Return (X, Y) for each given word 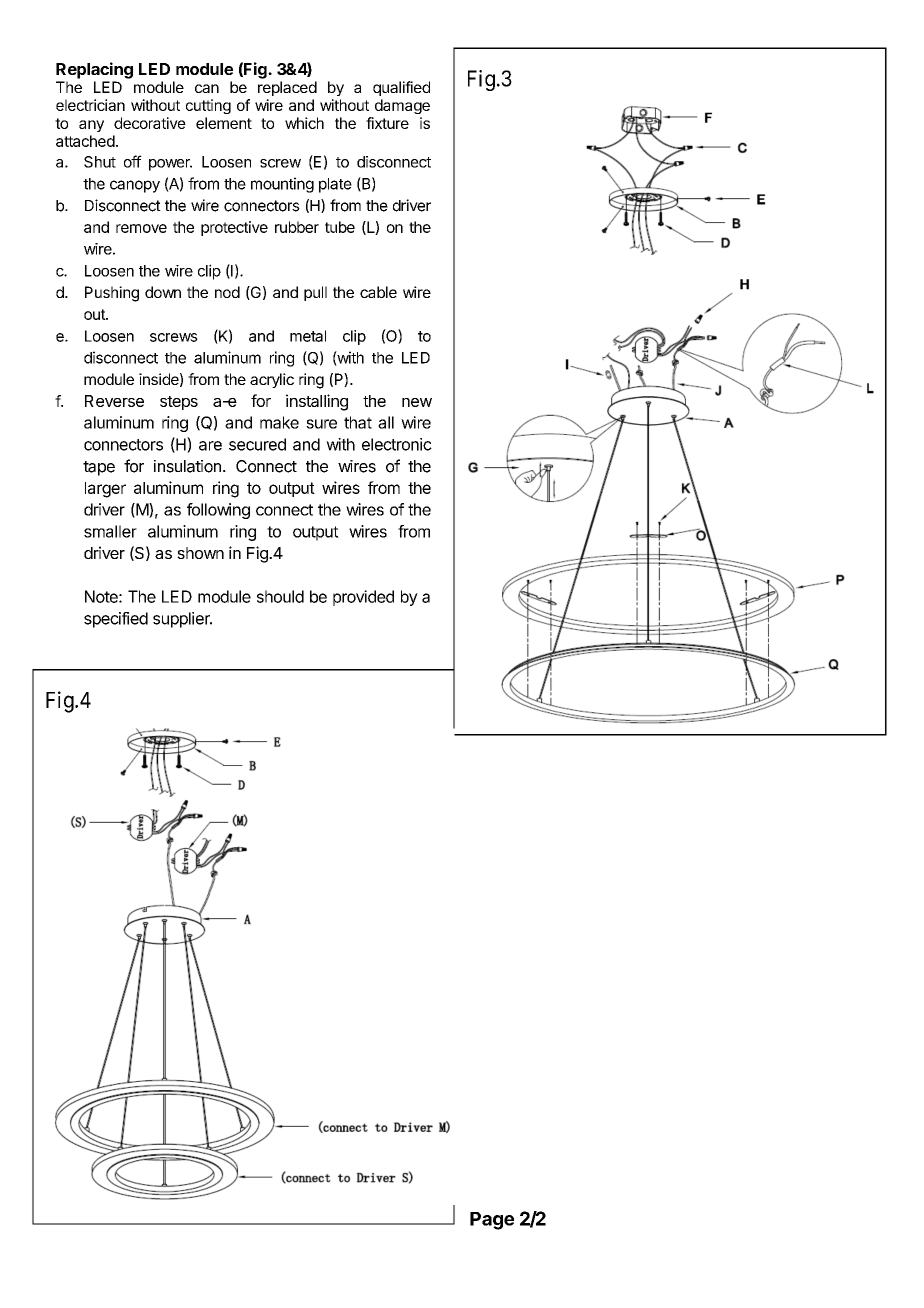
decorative (150, 123)
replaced (287, 88)
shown (200, 553)
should (280, 596)
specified (116, 620)
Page (492, 1221)
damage (402, 106)
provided (363, 598)
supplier (182, 620)
